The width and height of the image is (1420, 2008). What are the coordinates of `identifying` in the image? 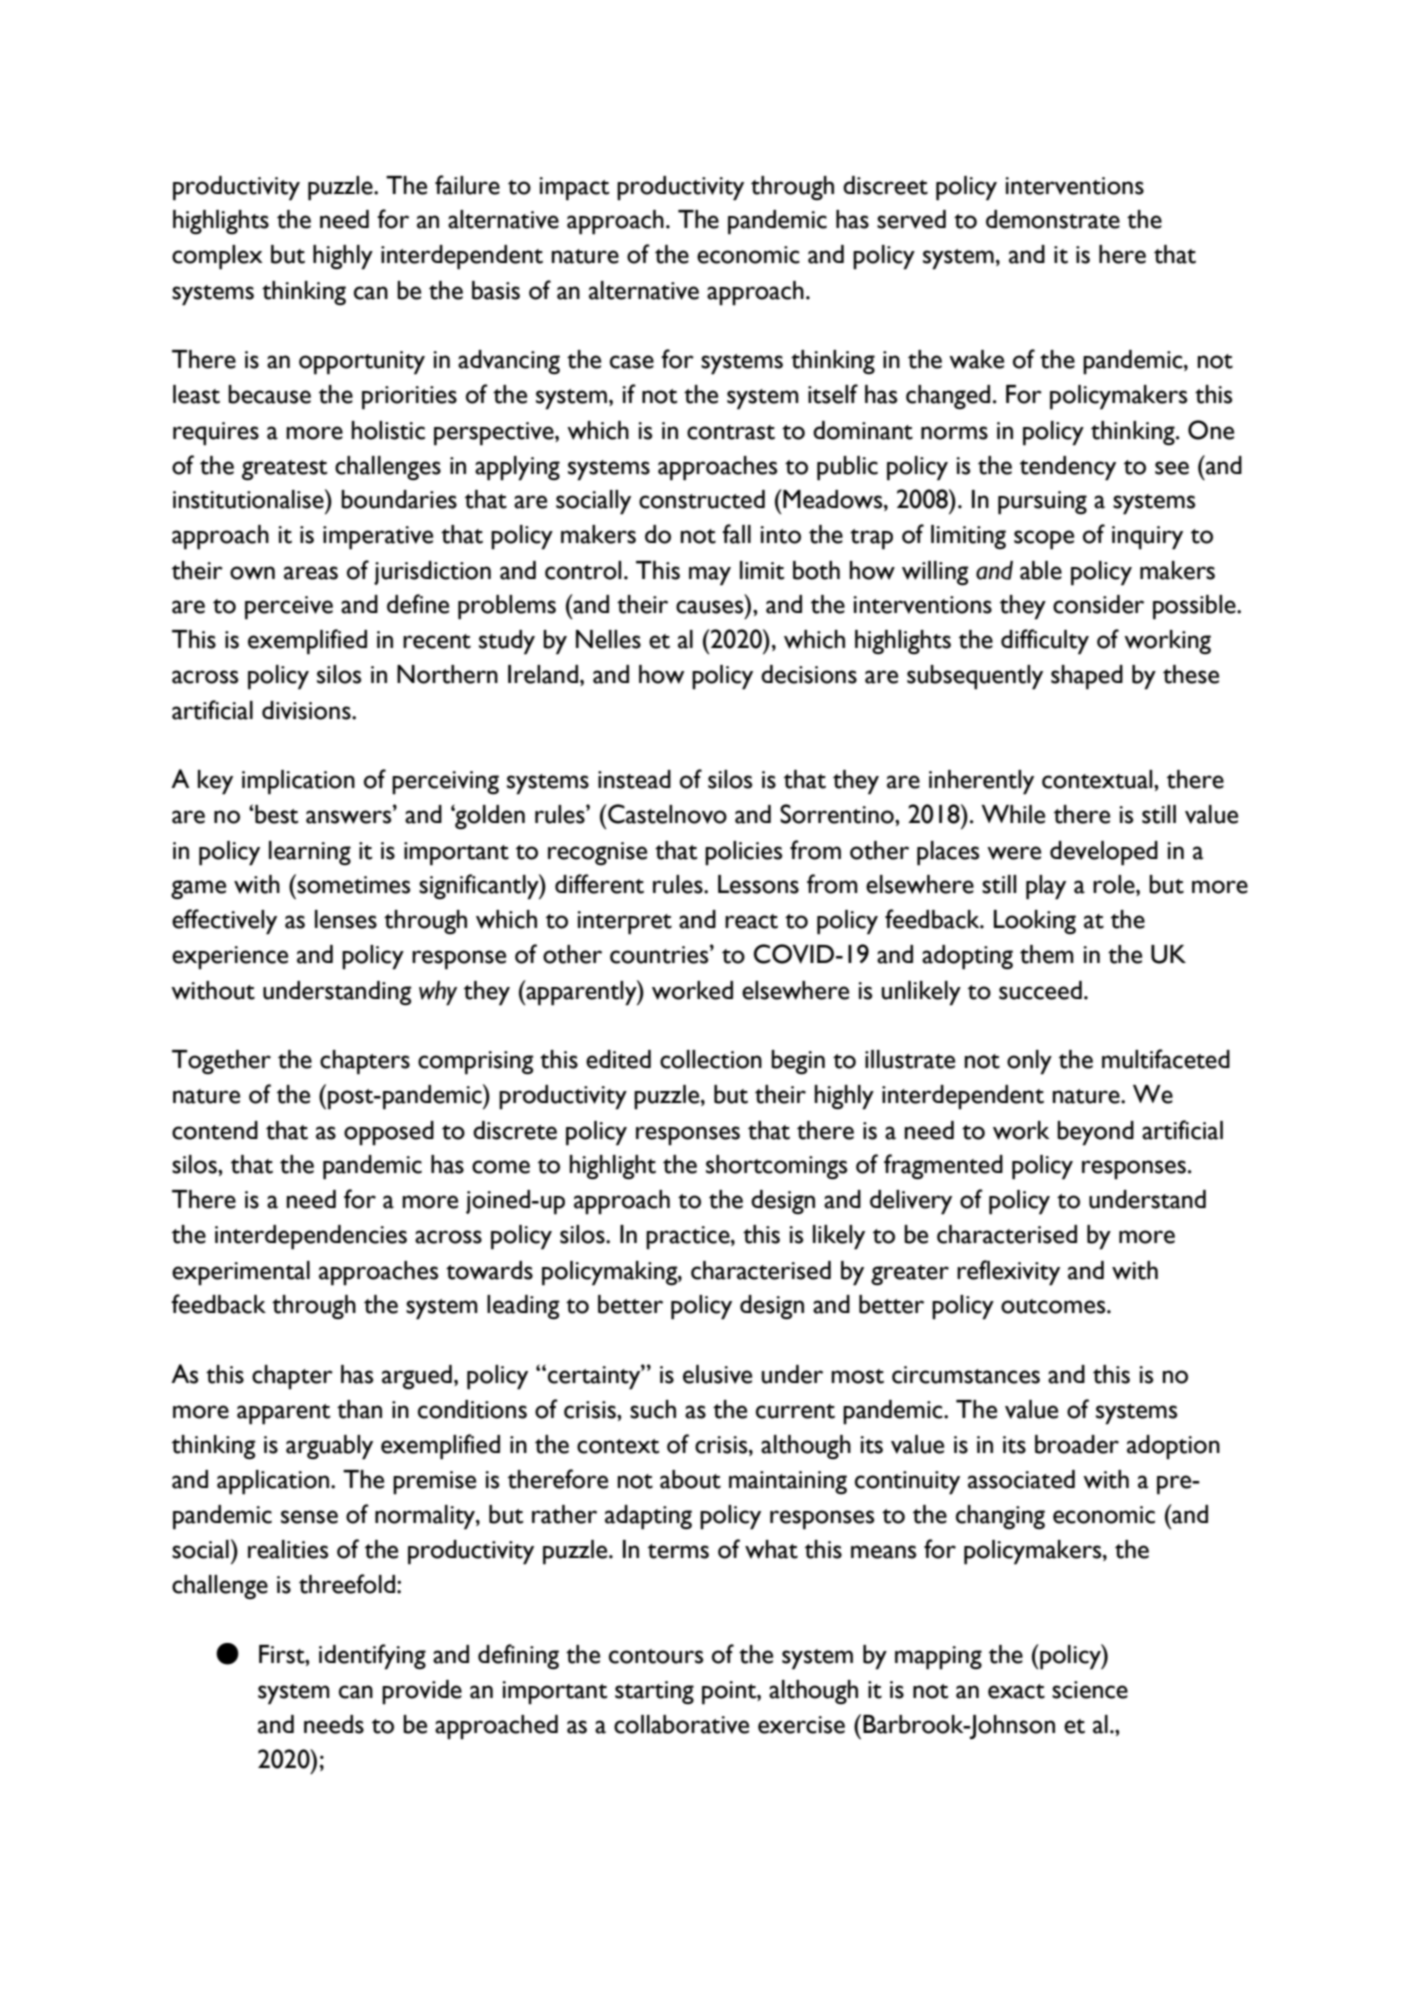 It's located at (372, 1657).
